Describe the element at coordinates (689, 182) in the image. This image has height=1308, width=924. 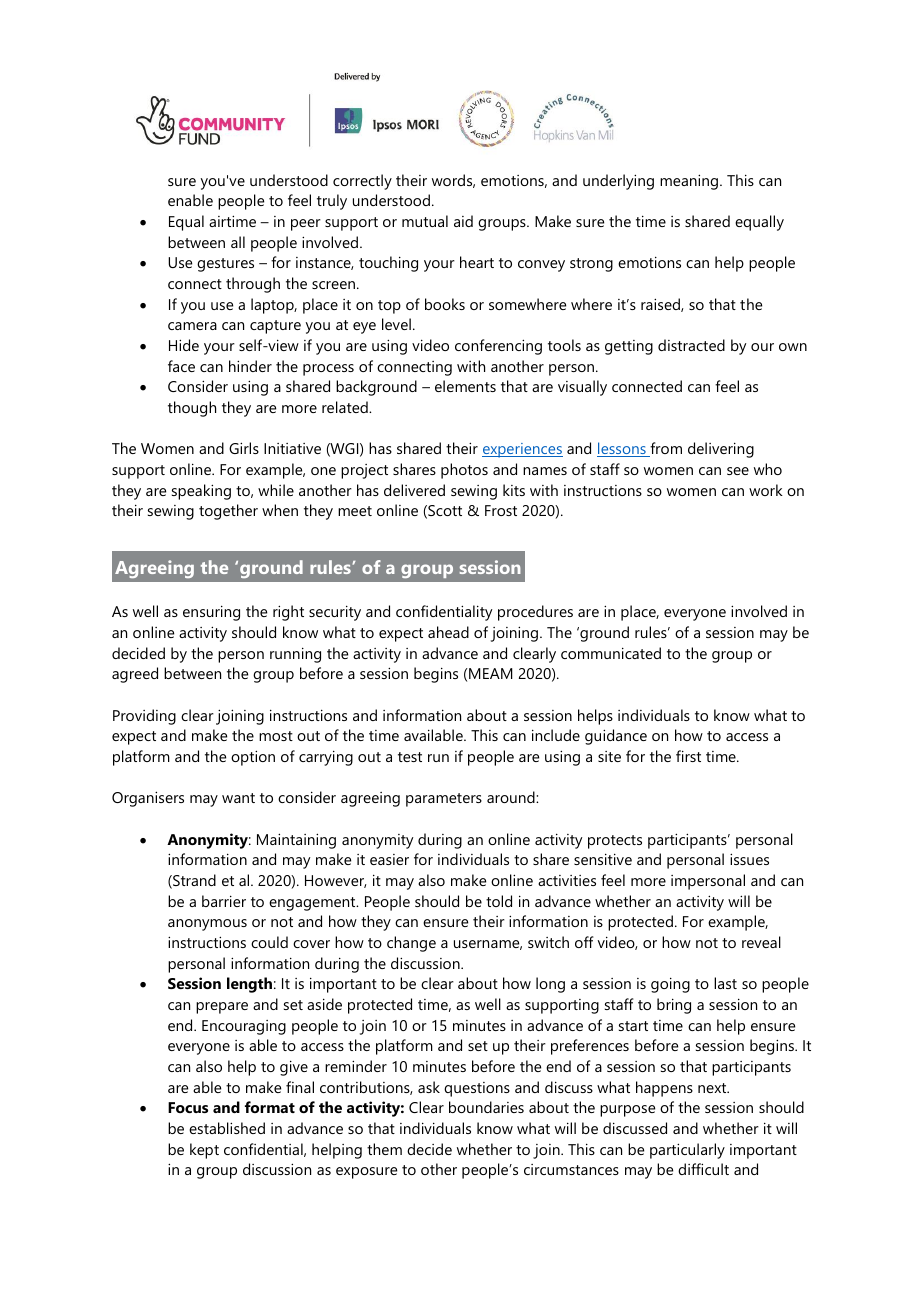
I see `meaning` at that location.
